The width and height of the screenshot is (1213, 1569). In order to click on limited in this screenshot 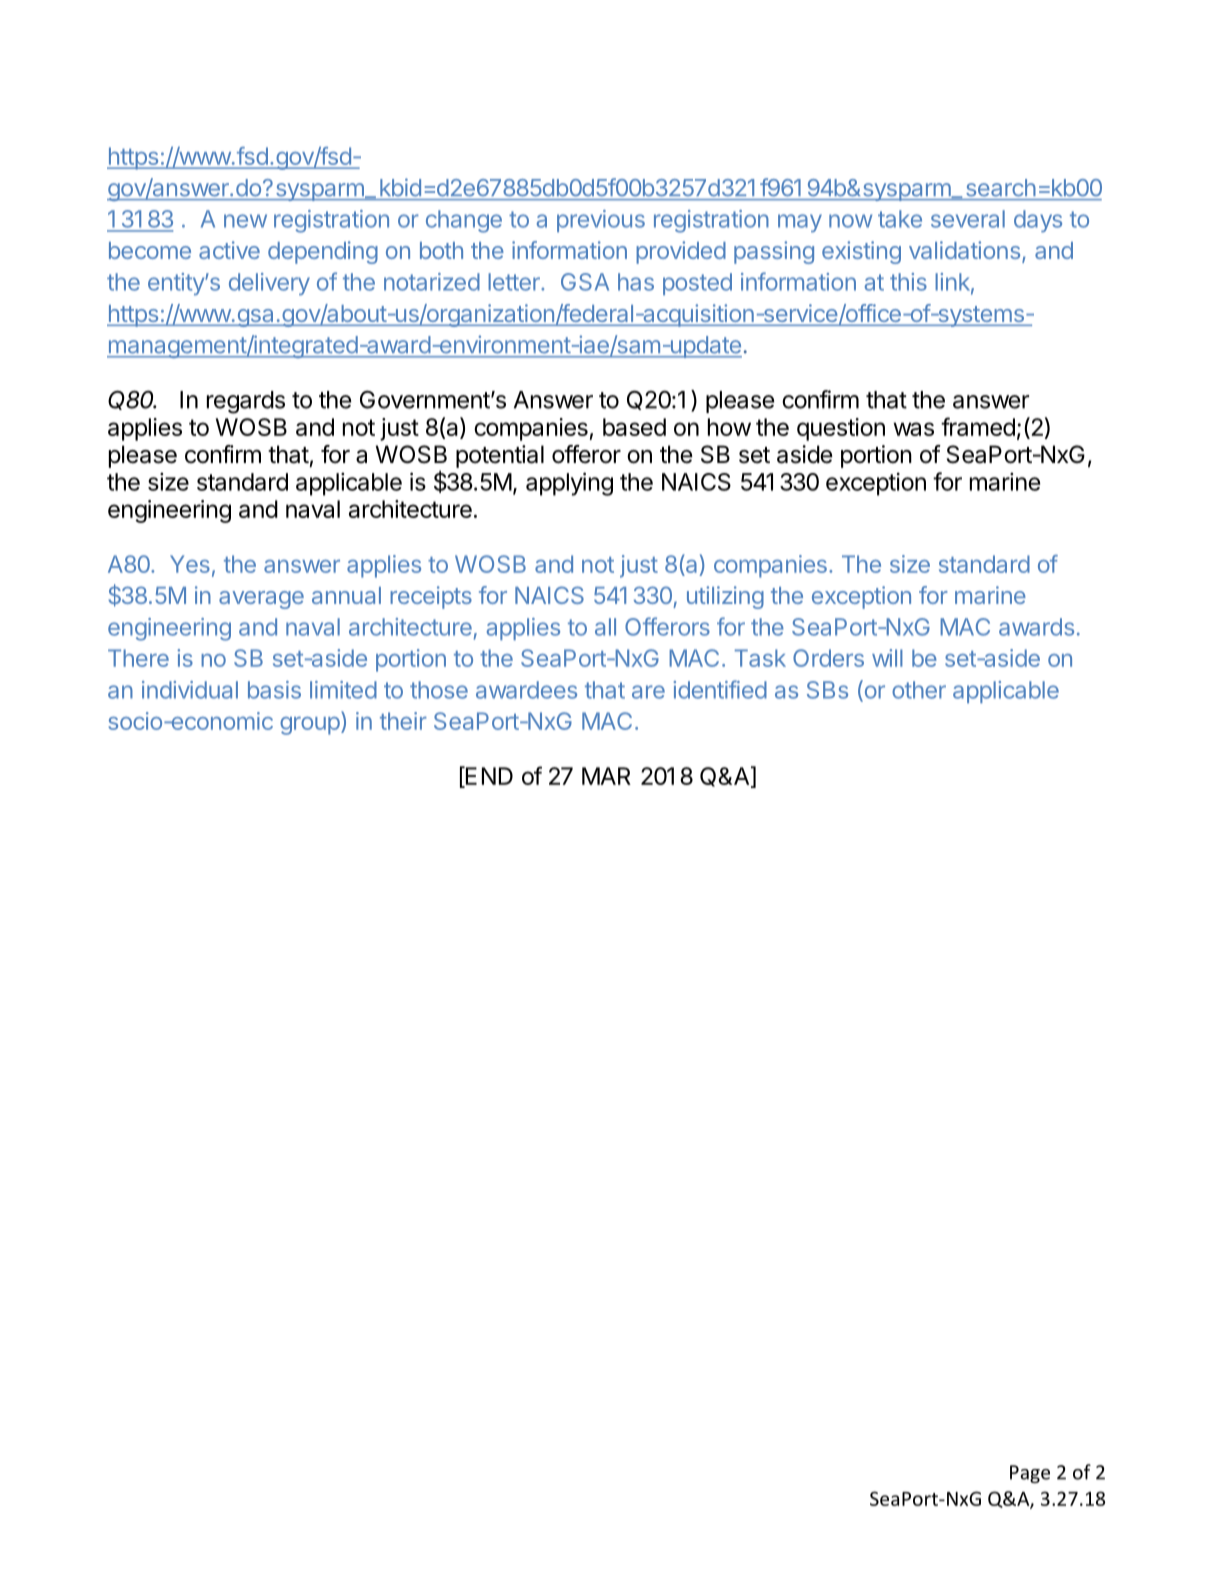, I will do `click(343, 690)`.
